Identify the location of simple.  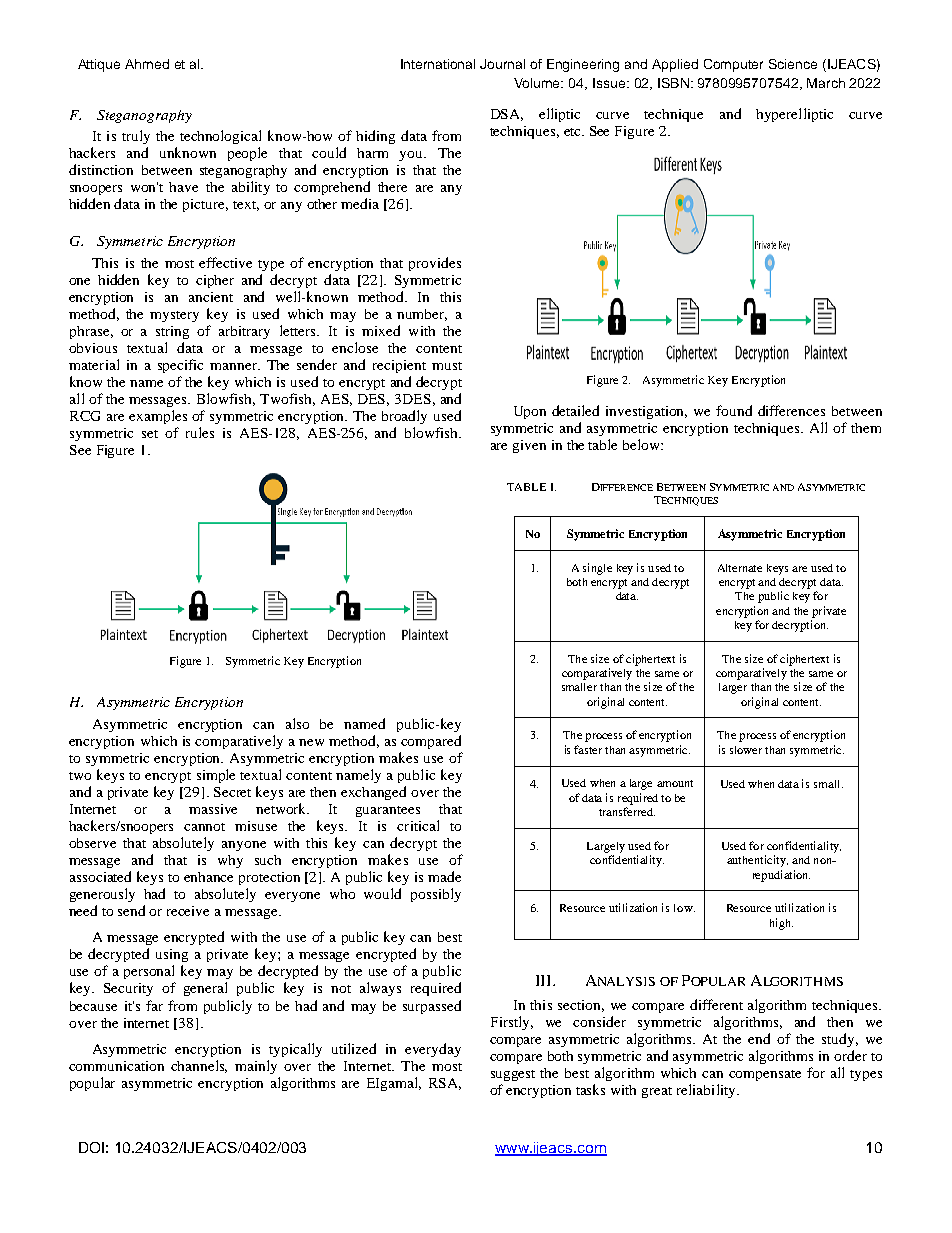
(216, 776).
